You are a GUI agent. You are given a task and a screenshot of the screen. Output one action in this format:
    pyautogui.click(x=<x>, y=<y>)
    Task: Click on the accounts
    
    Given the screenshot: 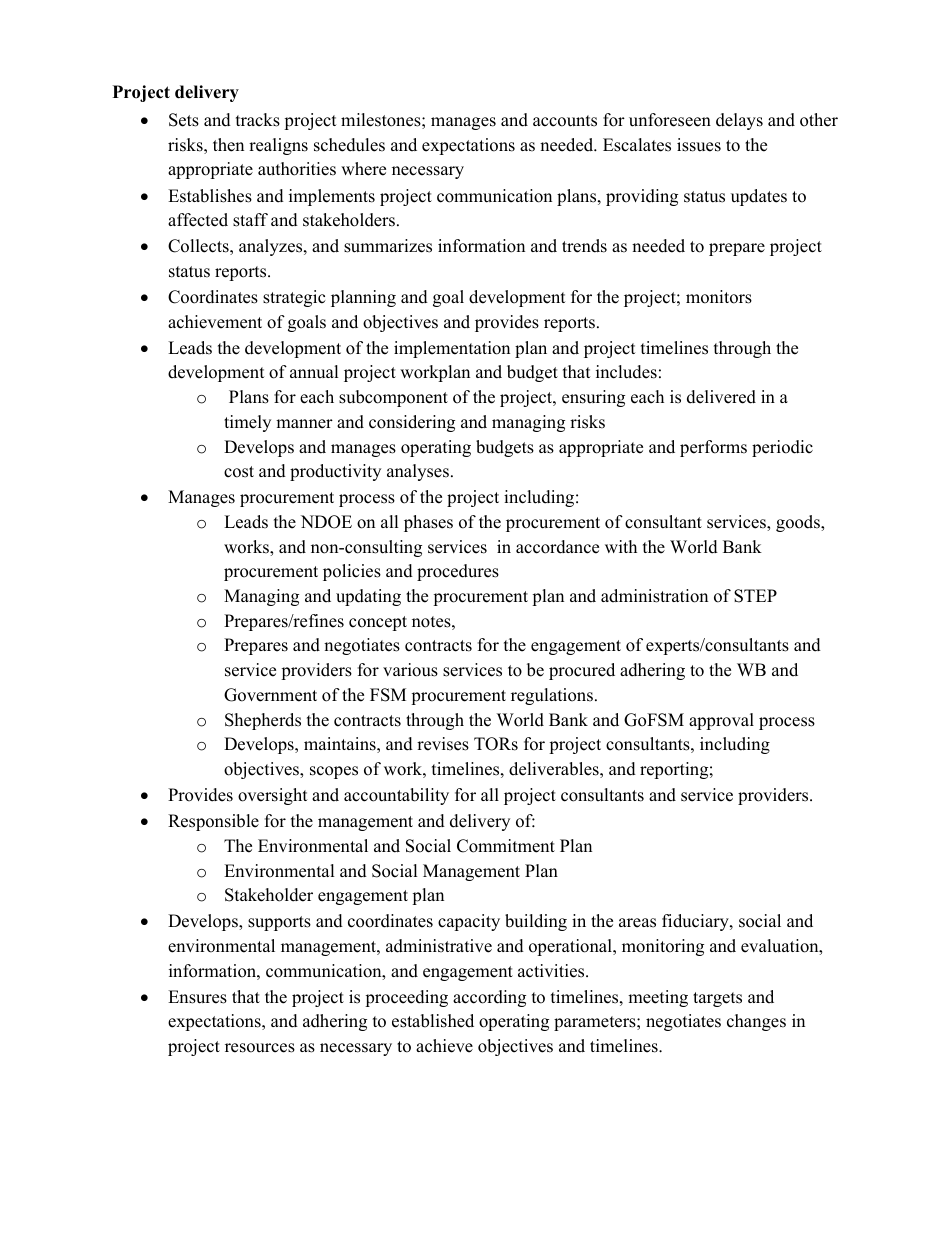 What is the action you would take?
    pyautogui.click(x=565, y=121)
